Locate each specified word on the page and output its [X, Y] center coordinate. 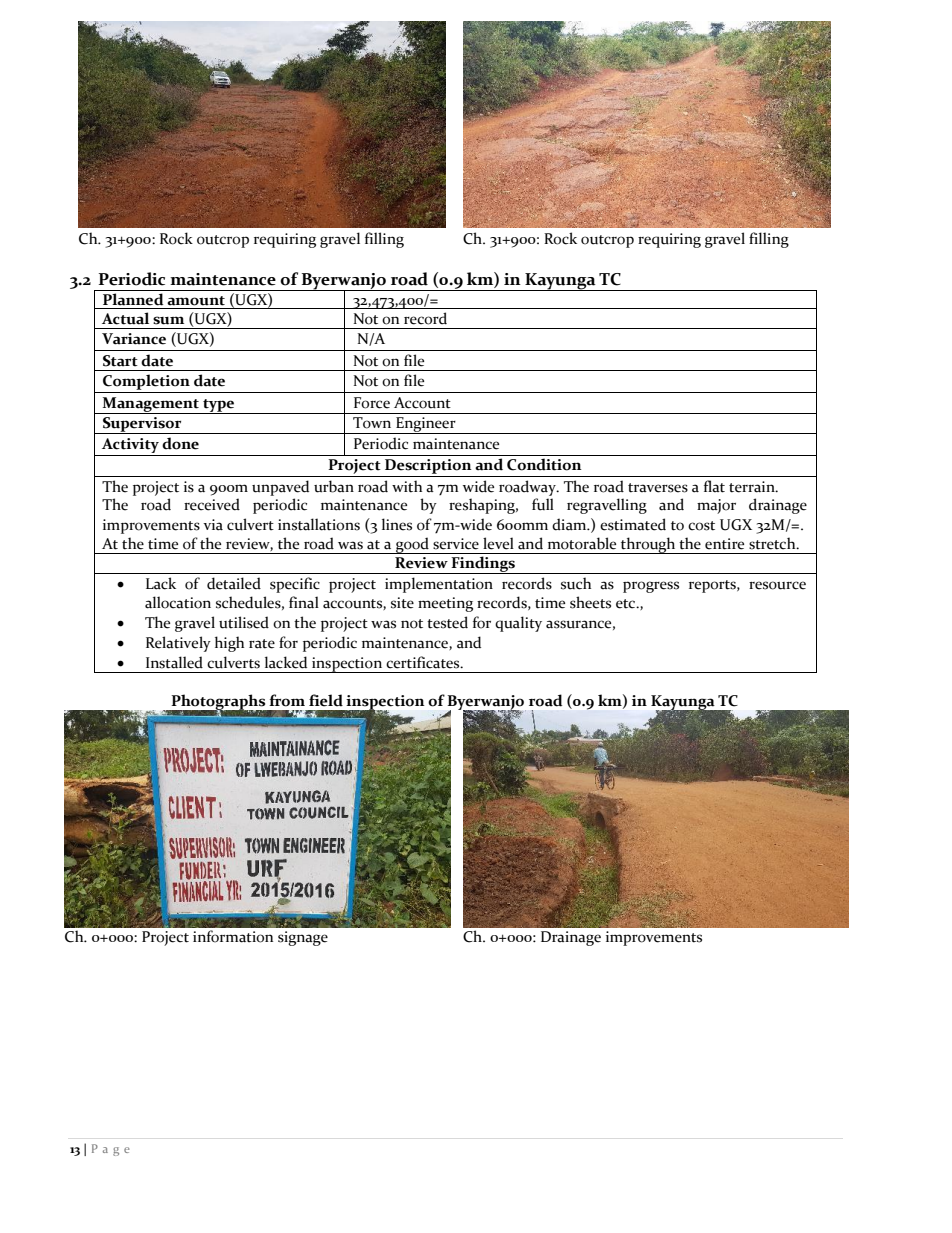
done [180, 443]
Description [428, 468]
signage [303, 938]
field [326, 700]
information [233, 936]
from [287, 700]
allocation [178, 602]
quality [518, 624]
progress [651, 587]
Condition [544, 464]
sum [168, 320]
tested [447, 622]
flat [714, 486]
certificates [424, 662]
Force [372, 403]
